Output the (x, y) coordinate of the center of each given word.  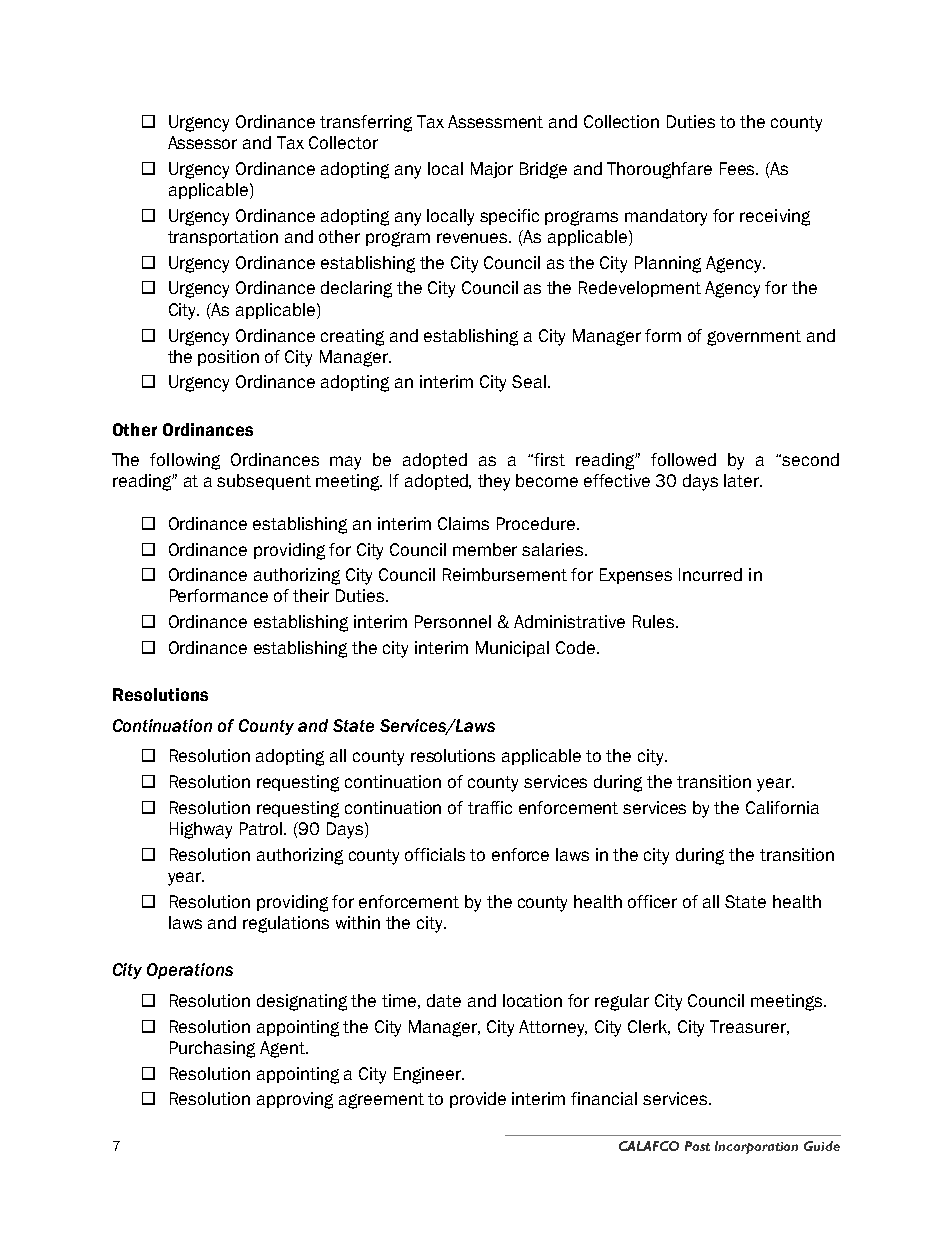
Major (492, 170)
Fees (739, 168)
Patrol (263, 828)
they (494, 482)
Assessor (202, 142)
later (743, 480)
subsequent (264, 482)
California (782, 807)
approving (295, 1100)
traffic (490, 807)
